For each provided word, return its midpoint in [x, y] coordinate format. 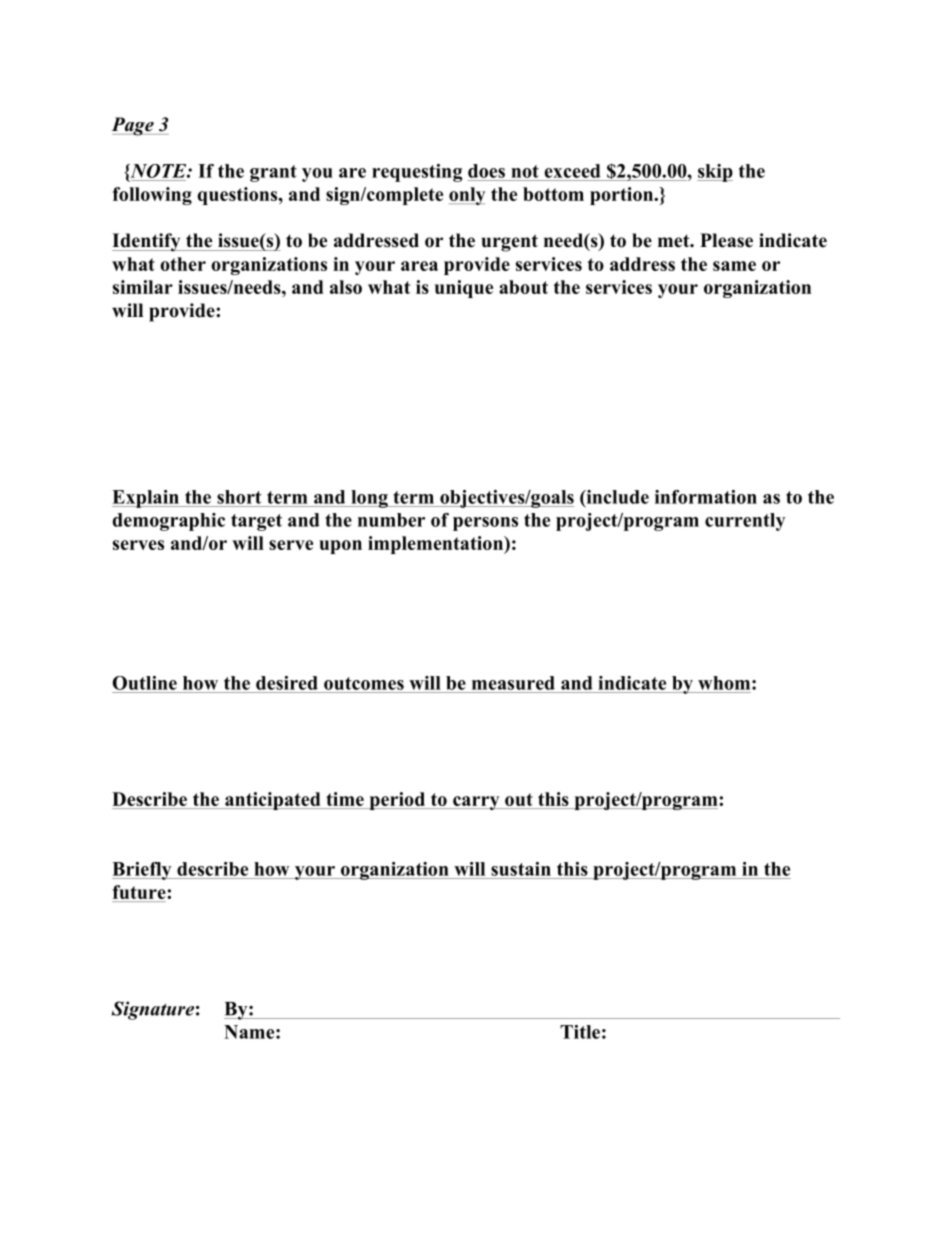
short [239, 497]
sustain [521, 869]
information [706, 497]
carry [476, 803]
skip [715, 173]
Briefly [143, 871]
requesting [417, 173]
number [391, 520]
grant [273, 173]
